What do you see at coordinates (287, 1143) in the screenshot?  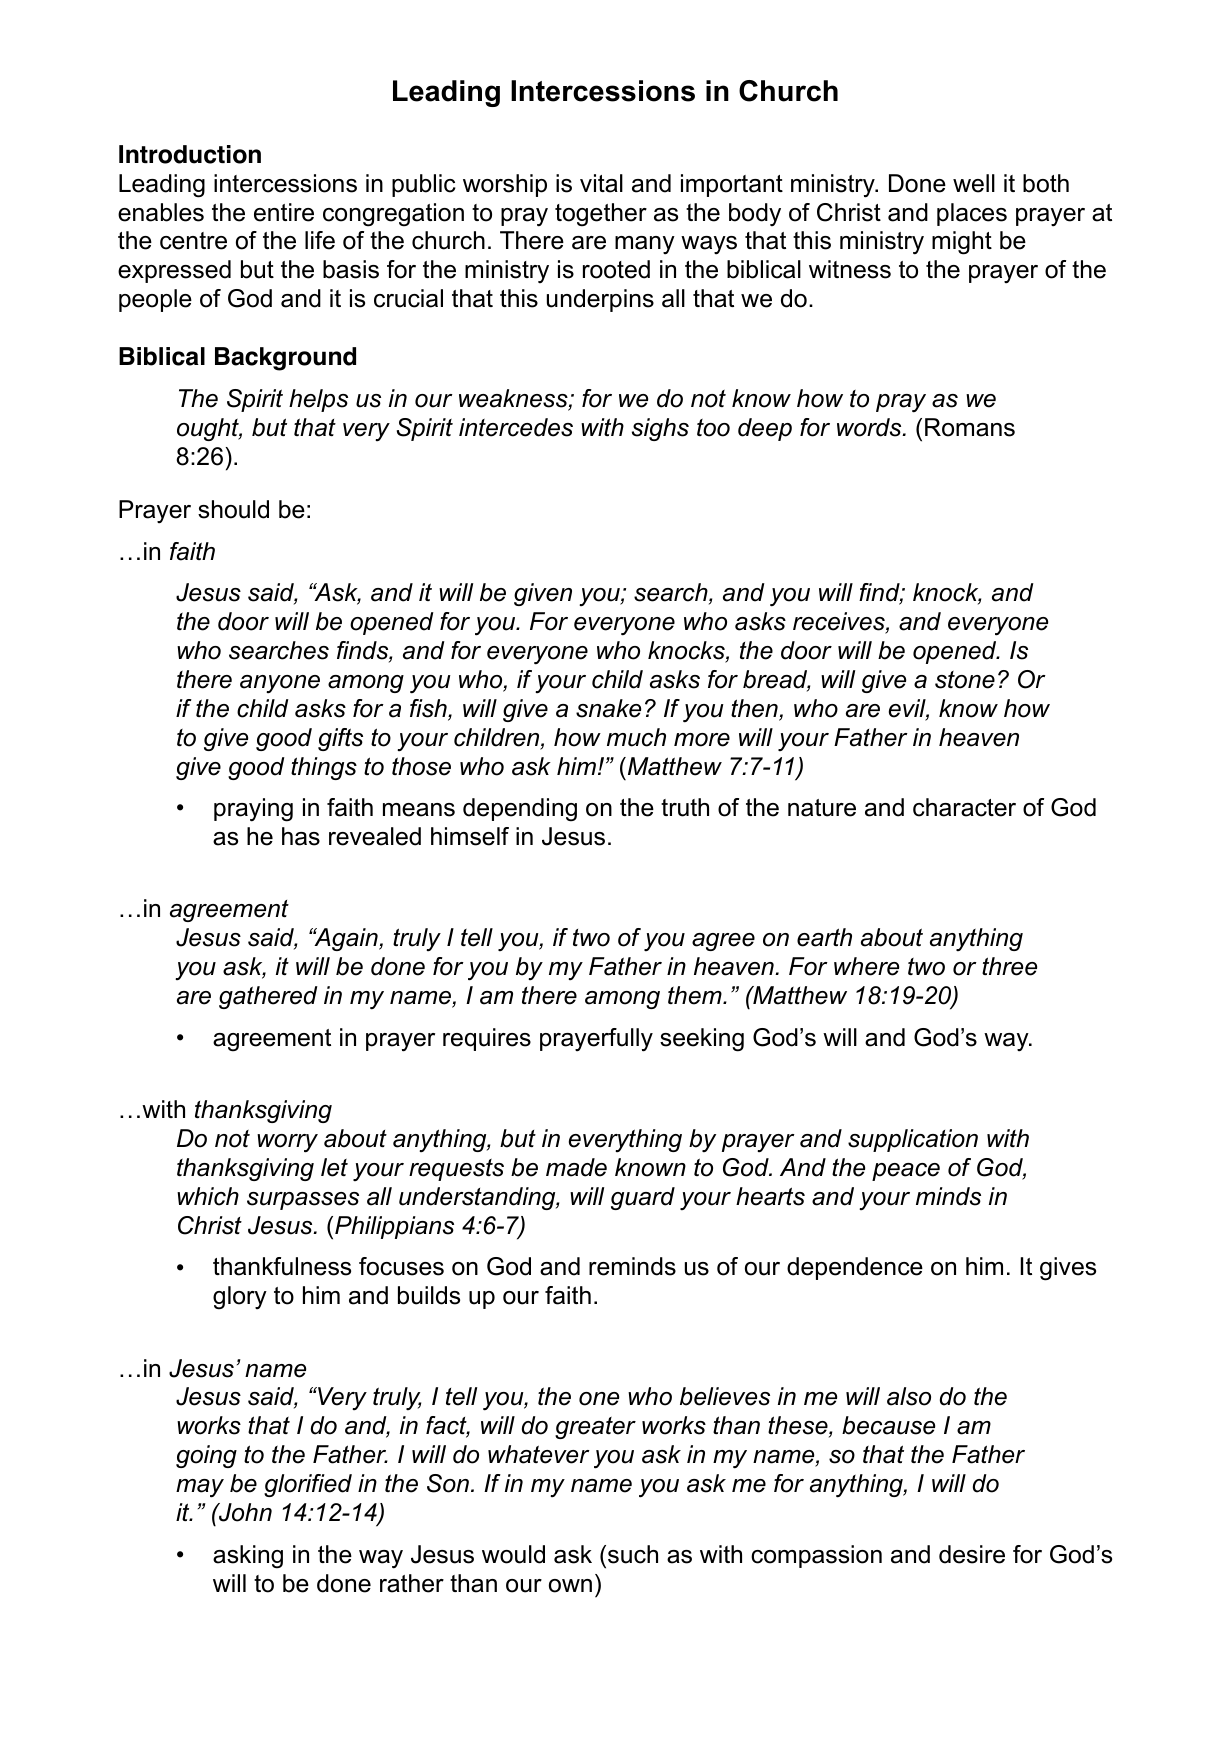 I see `worry` at bounding box center [287, 1143].
